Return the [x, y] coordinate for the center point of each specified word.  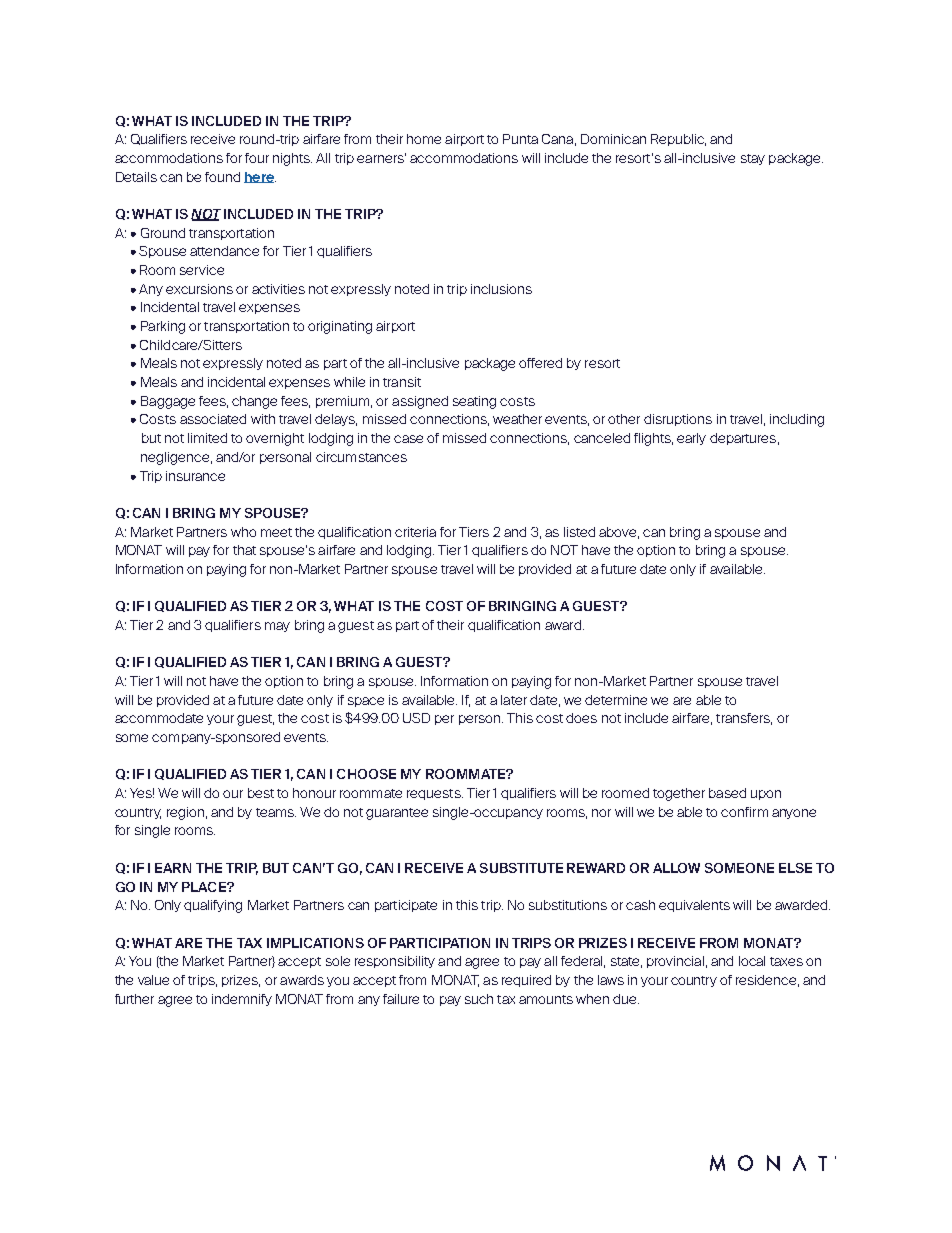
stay [753, 159]
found [222, 177]
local [752, 961]
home [424, 139]
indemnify [242, 1000]
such [479, 999]
